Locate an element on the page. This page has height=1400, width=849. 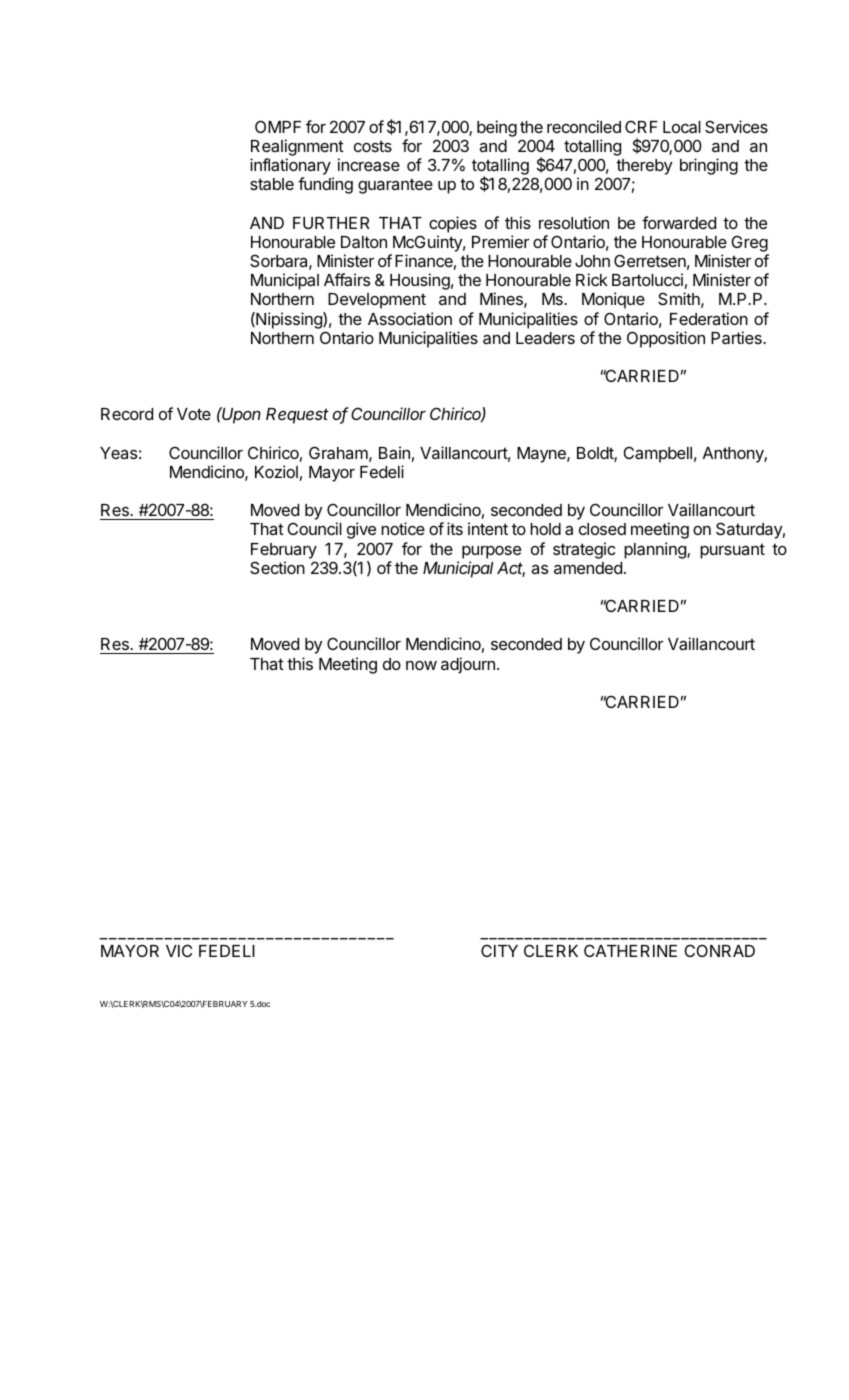
CITY is located at coordinates (499, 950).
